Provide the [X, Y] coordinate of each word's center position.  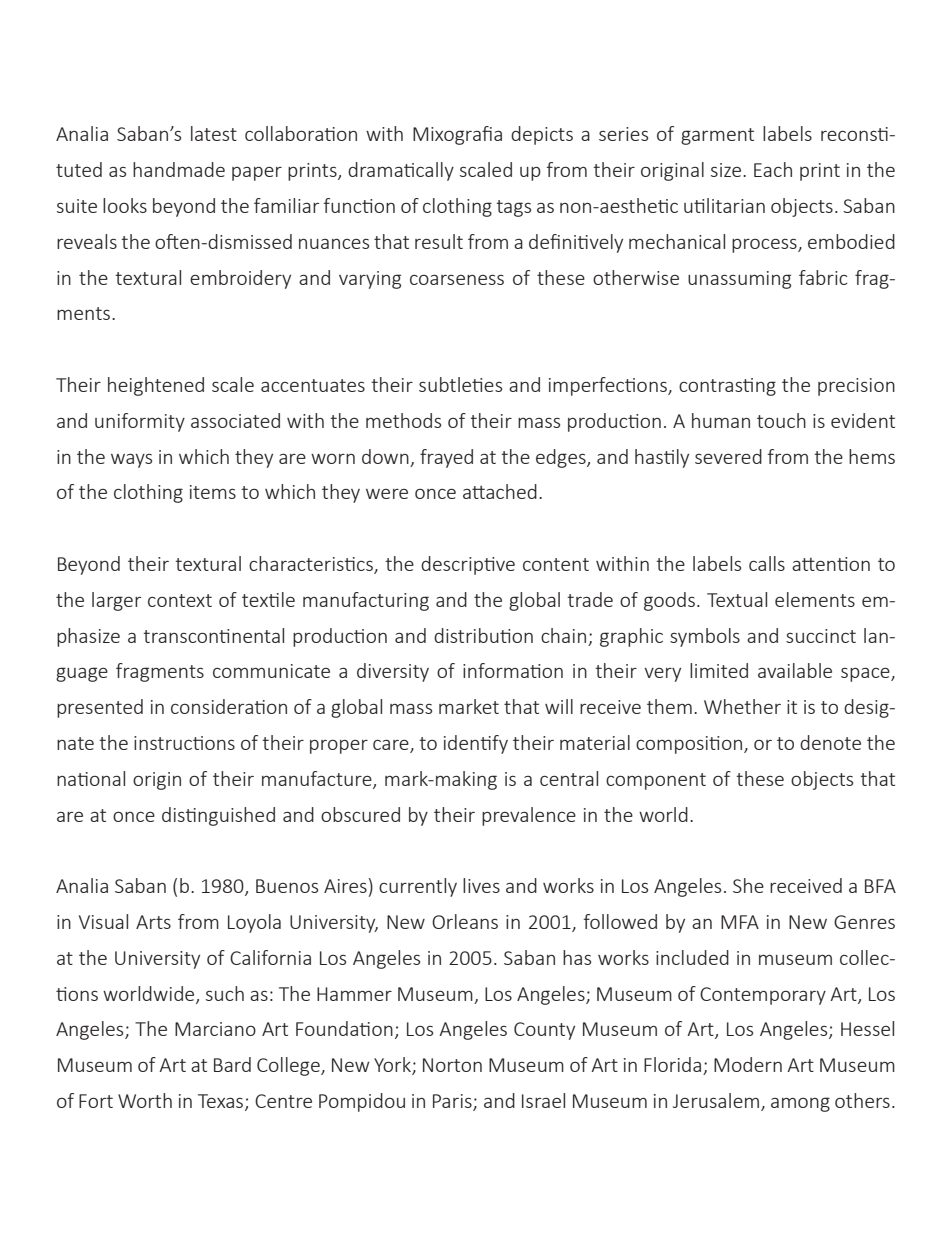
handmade [179, 169]
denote [830, 742]
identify [476, 744]
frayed [446, 458]
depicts [542, 135]
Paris [453, 1102]
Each [773, 169]
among [800, 1104]
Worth [145, 1100]
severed [728, 456]
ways [131, 460]
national [91, 778]
